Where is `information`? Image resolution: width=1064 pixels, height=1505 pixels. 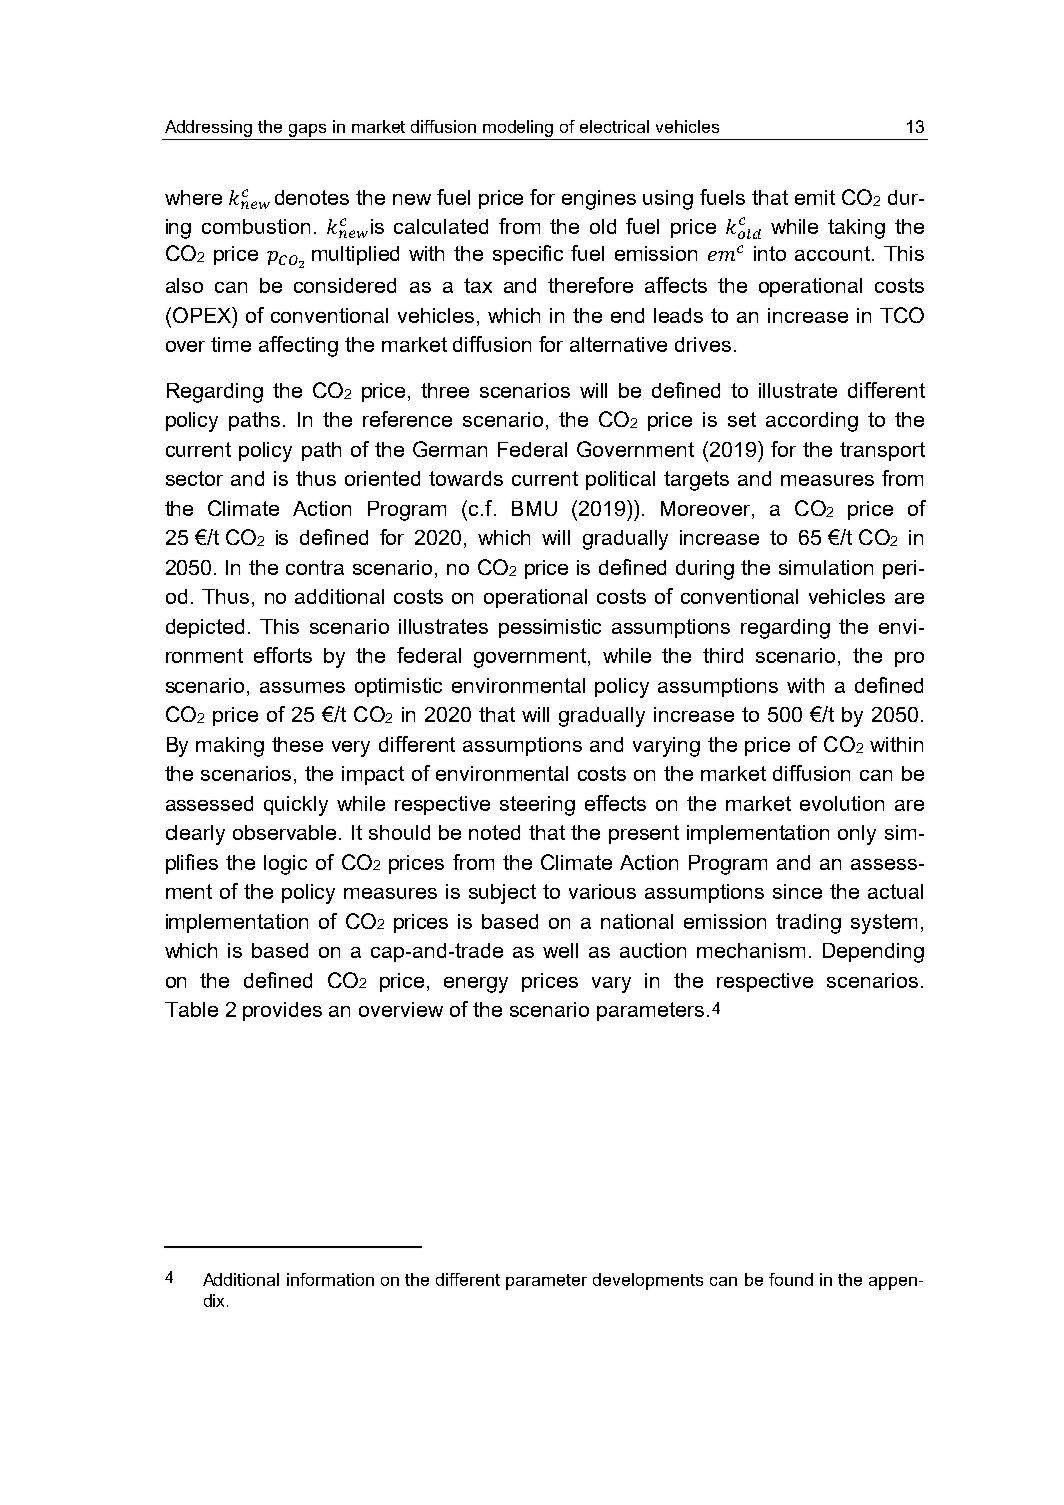
information is located at coordinates (330, 1279).
